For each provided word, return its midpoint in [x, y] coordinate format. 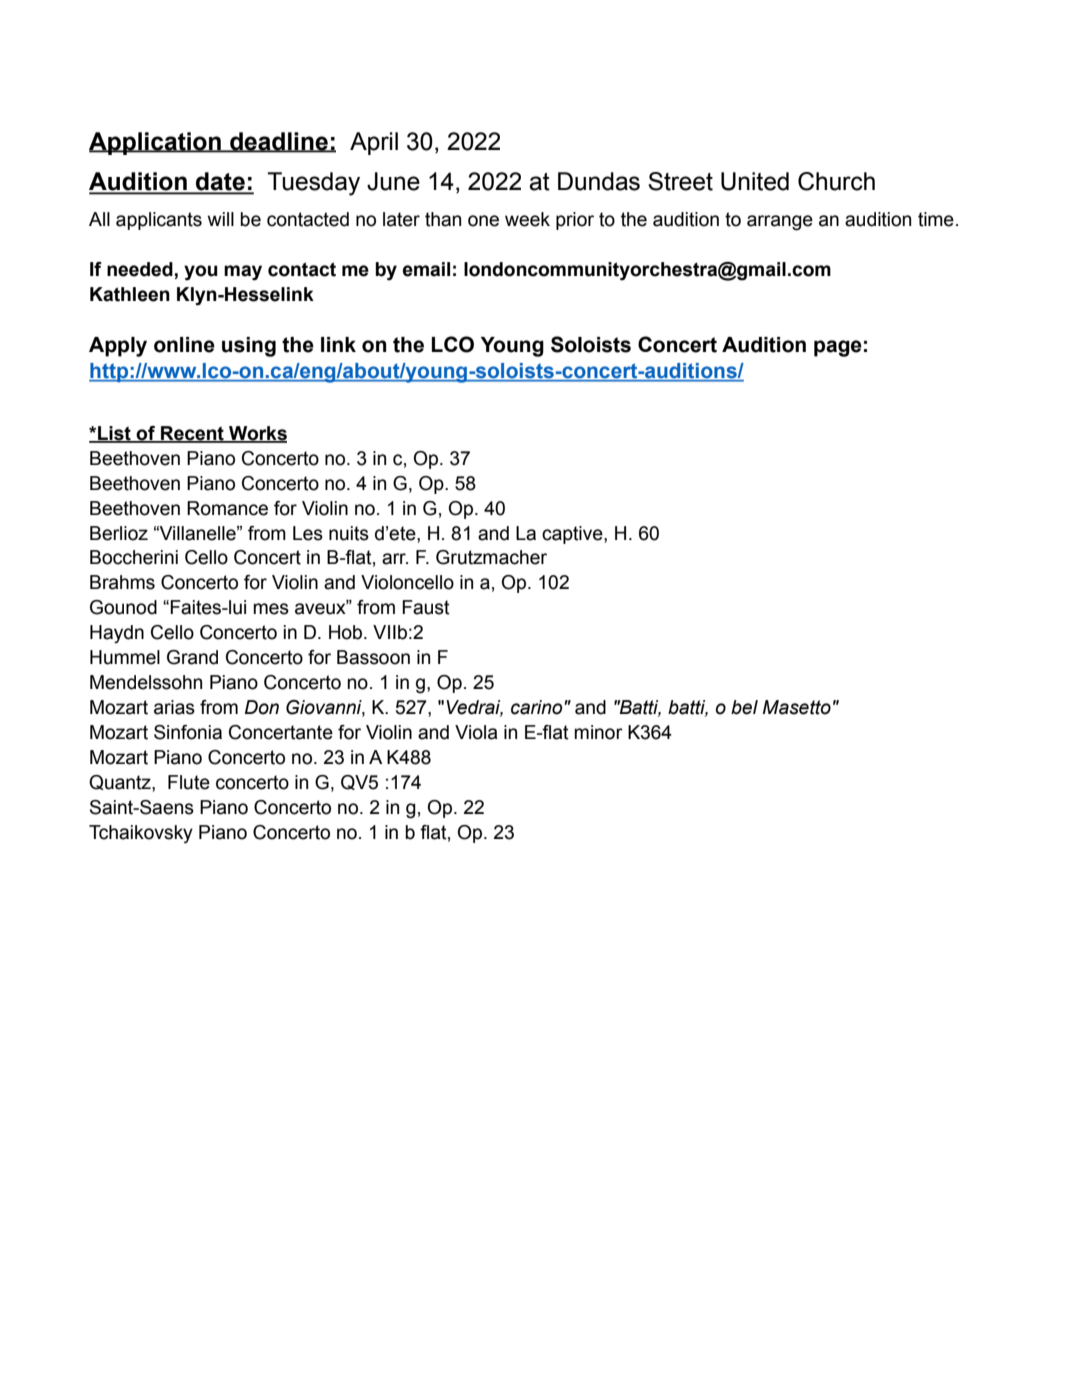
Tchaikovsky [141, 834]
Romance [227, 508]
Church [836, 181]
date [220, 182]
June [393, 181]
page [838, 348]
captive [573, 535]
